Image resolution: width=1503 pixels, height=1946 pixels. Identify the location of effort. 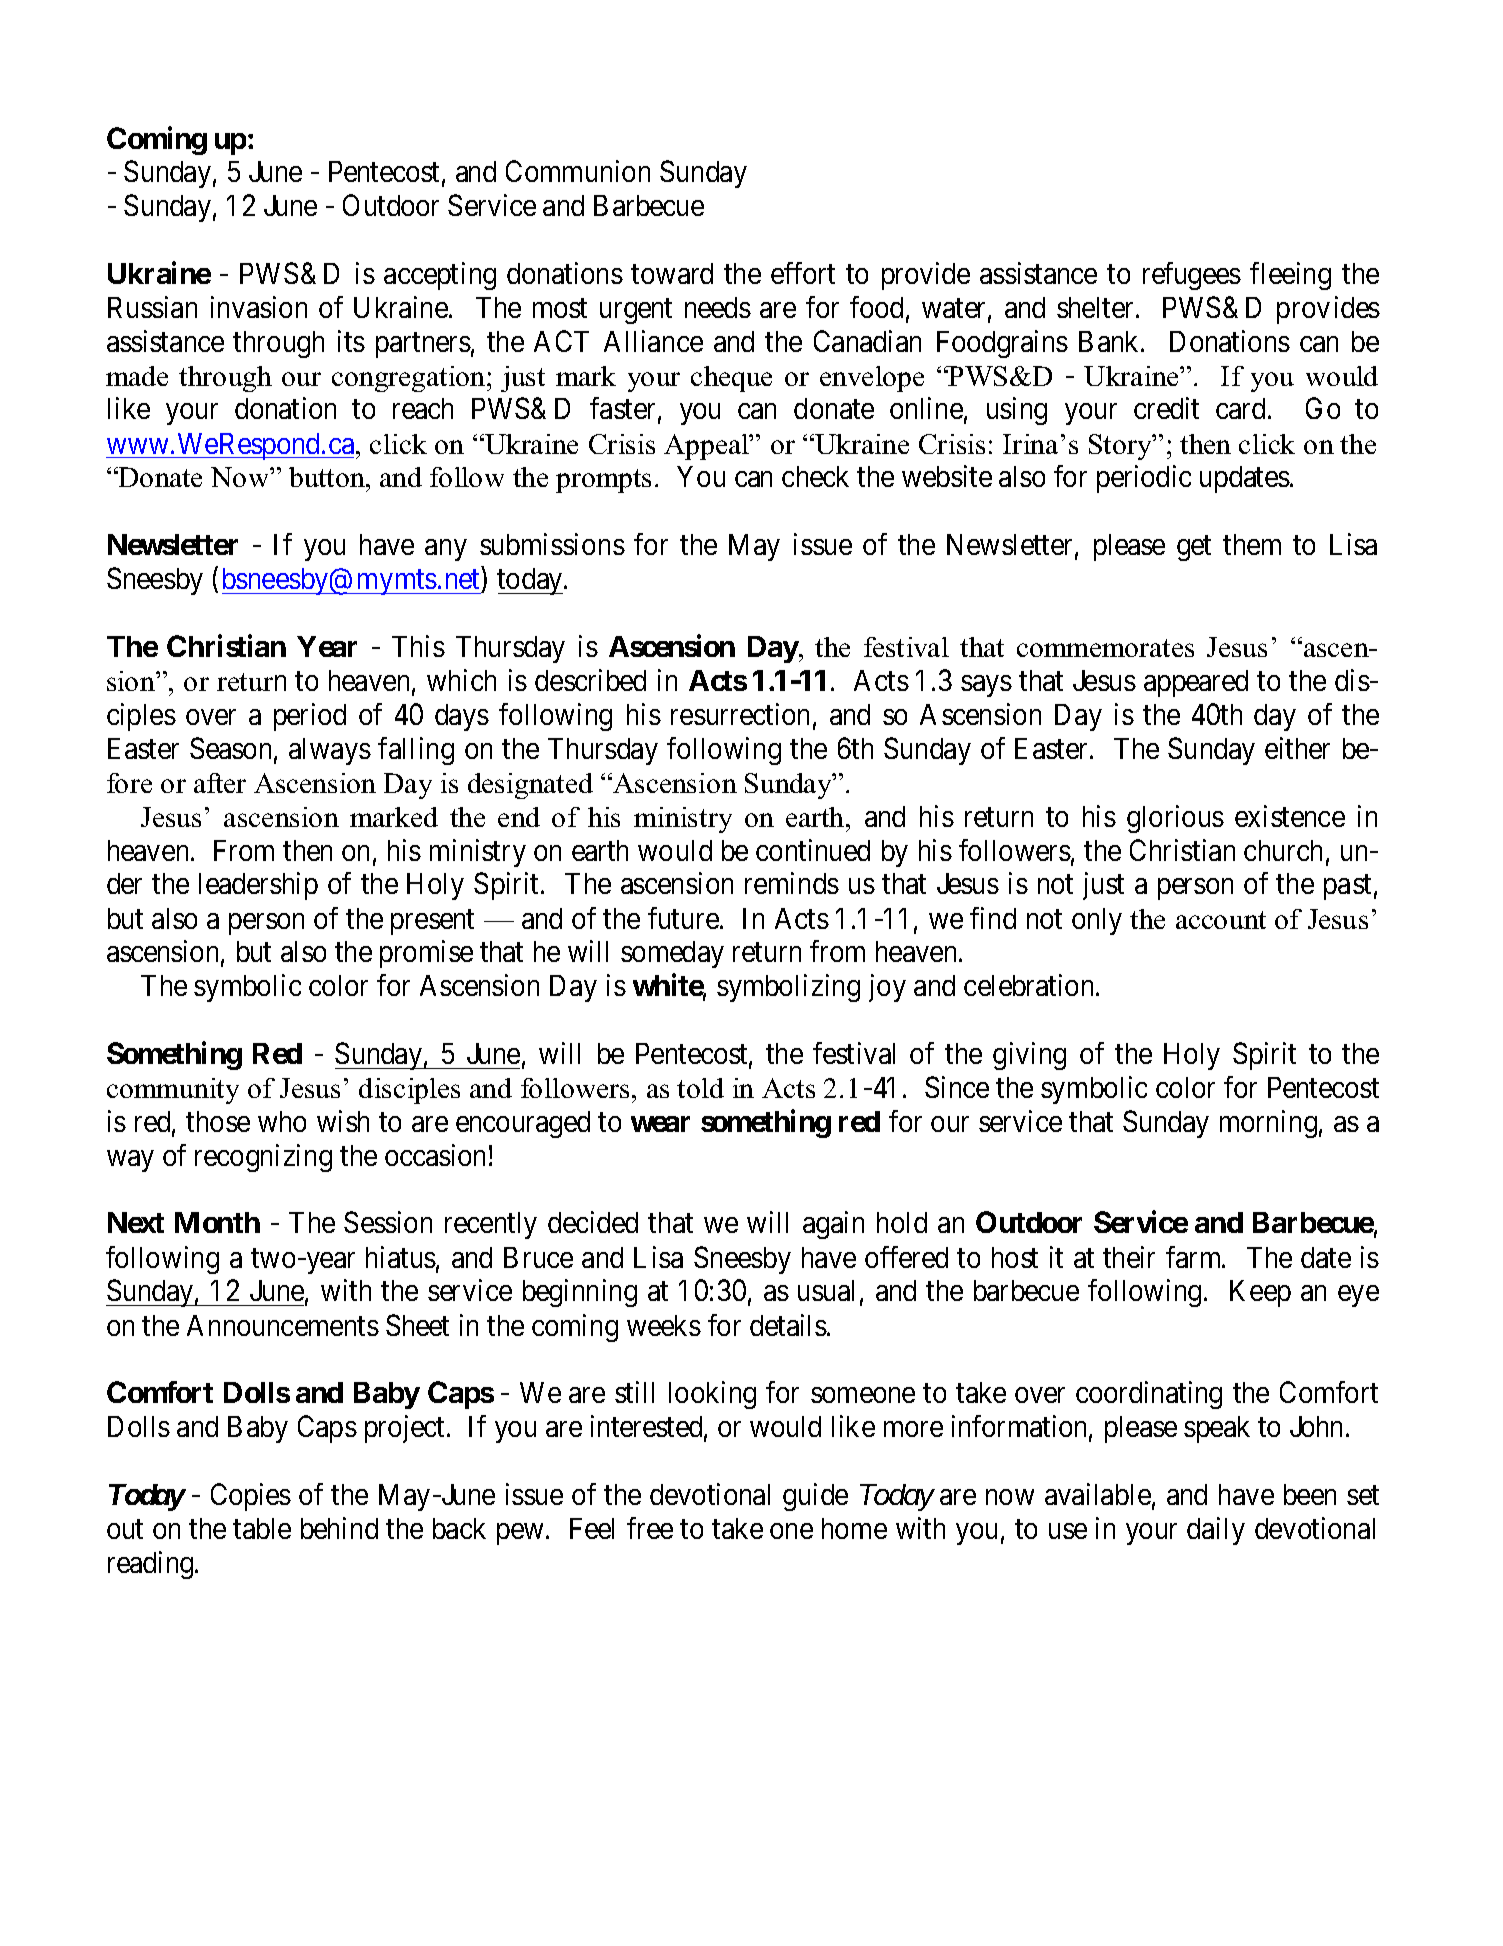
(803, 273).
